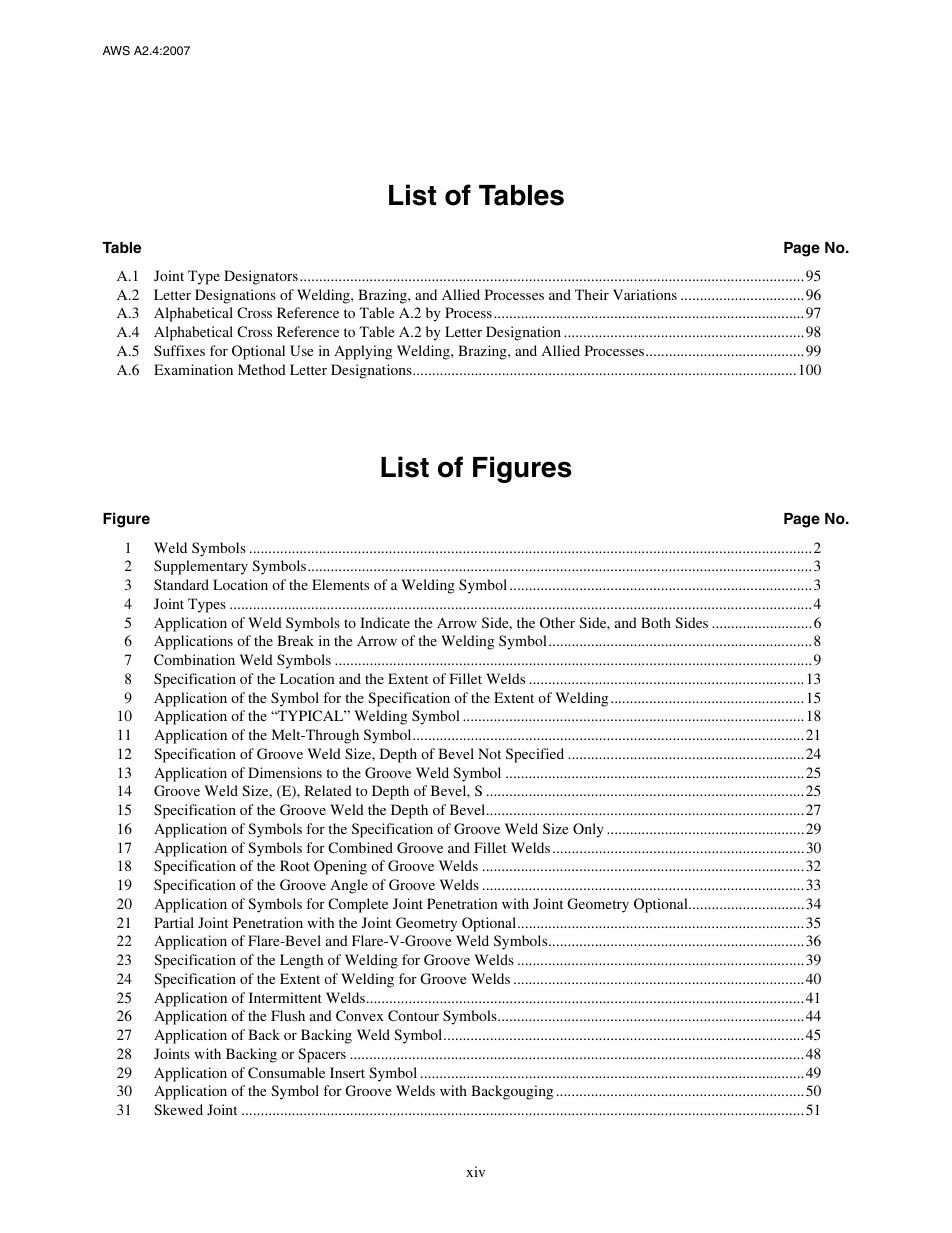 The width and height of the screenshot is (952, 1233). I want to click on Dimensions, so click(285, 772).
